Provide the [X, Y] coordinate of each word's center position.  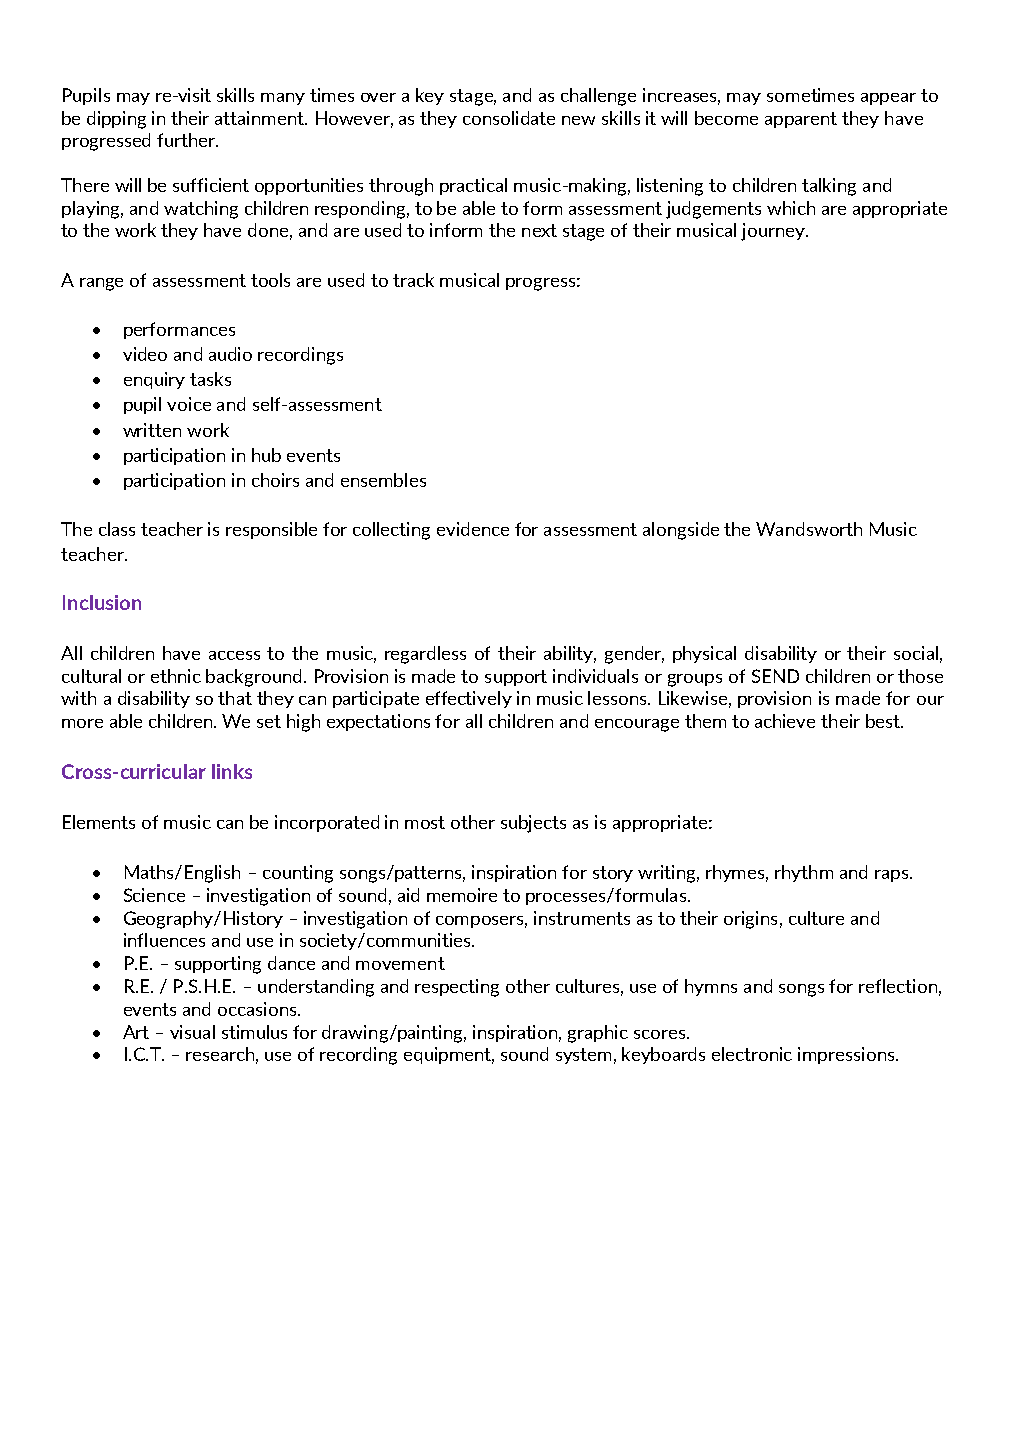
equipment [449, 1055]
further [187, 140]
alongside [681, 531]
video [145, 354]
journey [774, 232]
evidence [473, 529]
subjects [533, 824]
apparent [801, 120]
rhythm [804, 873]
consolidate [509, 118]
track [413, 280]
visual [192, 1032]
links [232, 771]
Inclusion [102, 602]
